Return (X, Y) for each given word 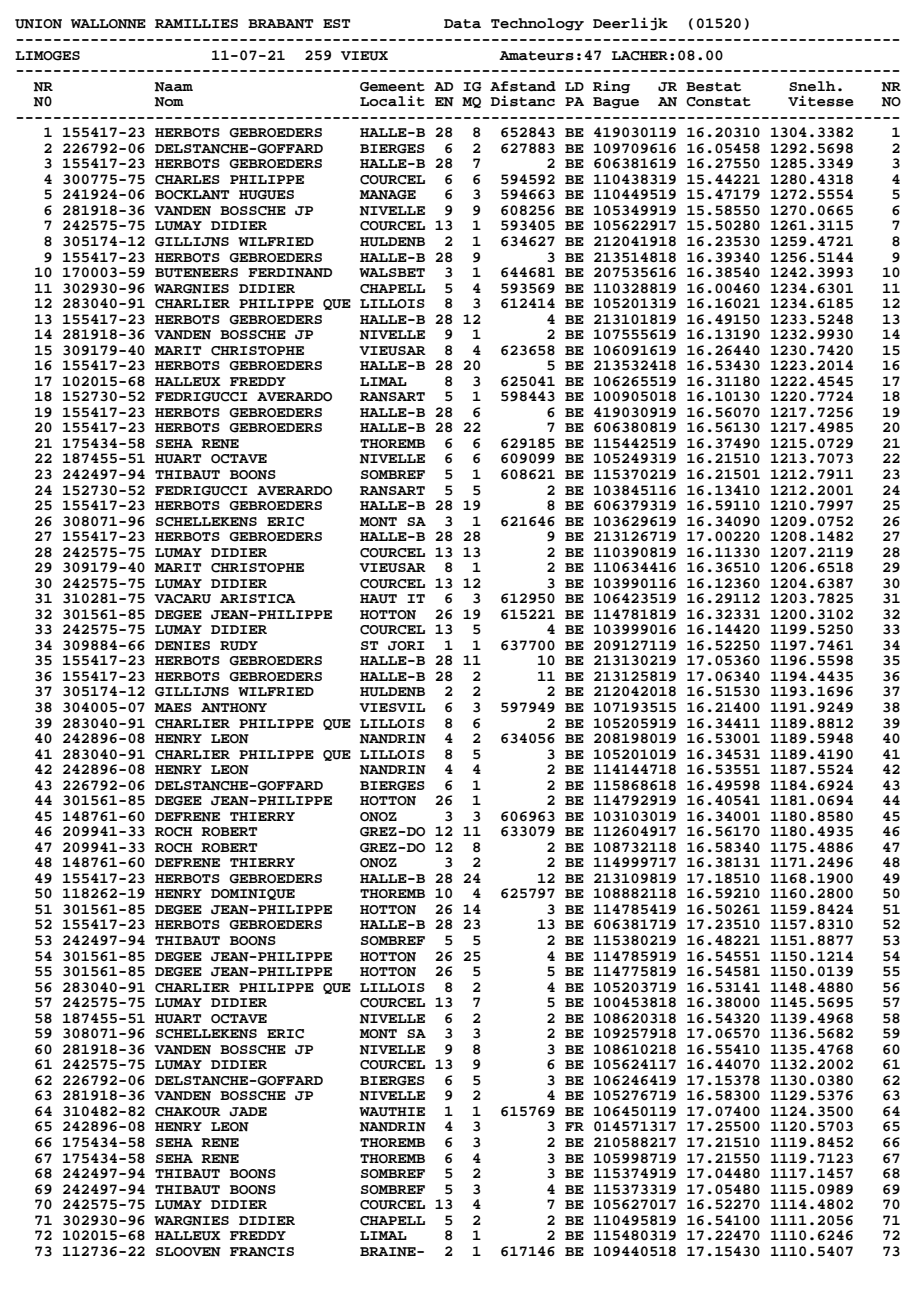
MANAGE (388, 195)
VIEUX (364, 56)
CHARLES (187, 180)
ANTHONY (234, 708)
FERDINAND (290, 273)
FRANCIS (262, 1252)
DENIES (182, 646)
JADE (248, 1112)
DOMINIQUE (253, 894)
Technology (537, 24)
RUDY (239, 646)
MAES (173, 707)
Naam (174, 87)
